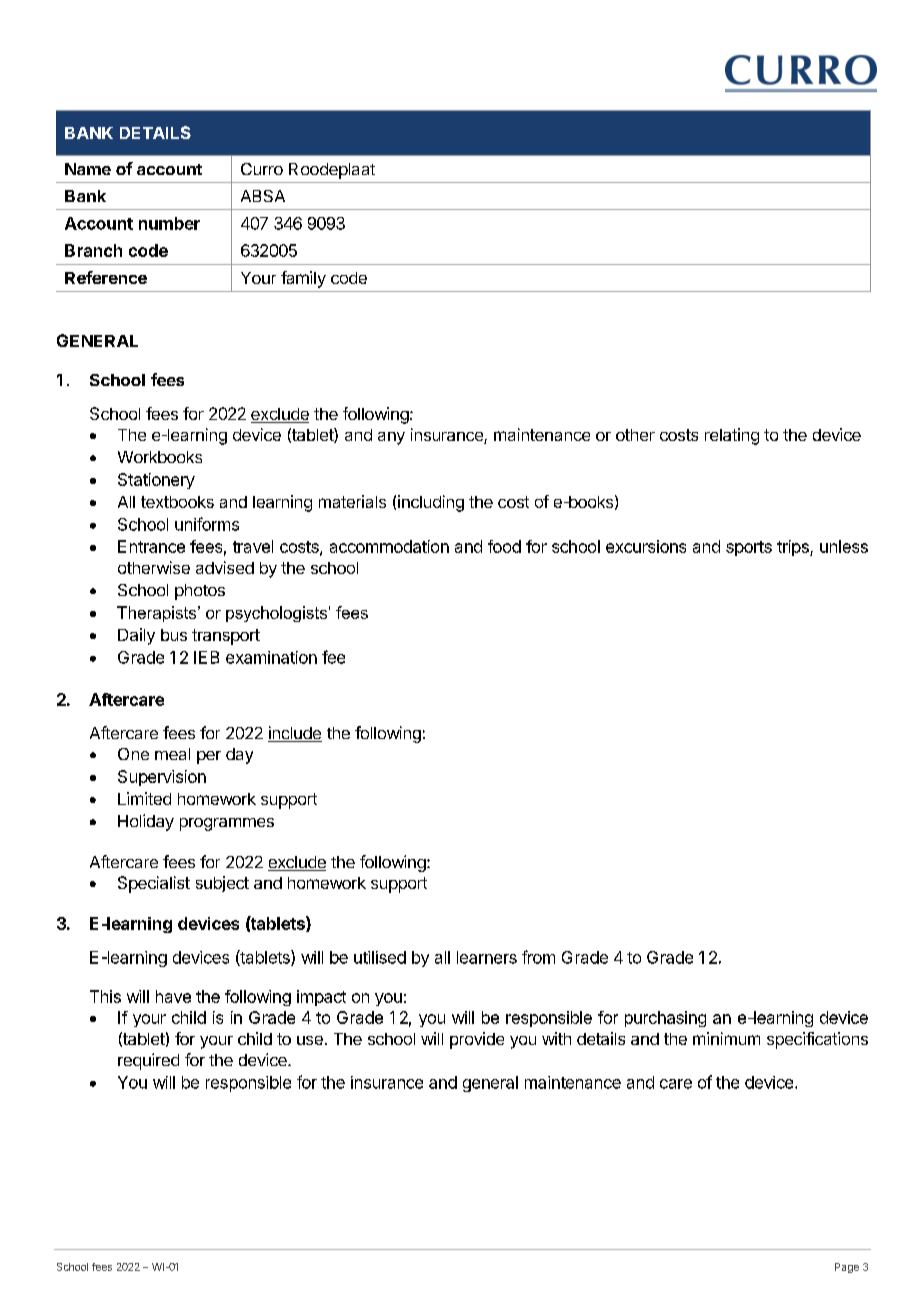  What do you see at coordinates (487, 957) in the screenshot?
I see `learners` at bounding box center [487, 957].
